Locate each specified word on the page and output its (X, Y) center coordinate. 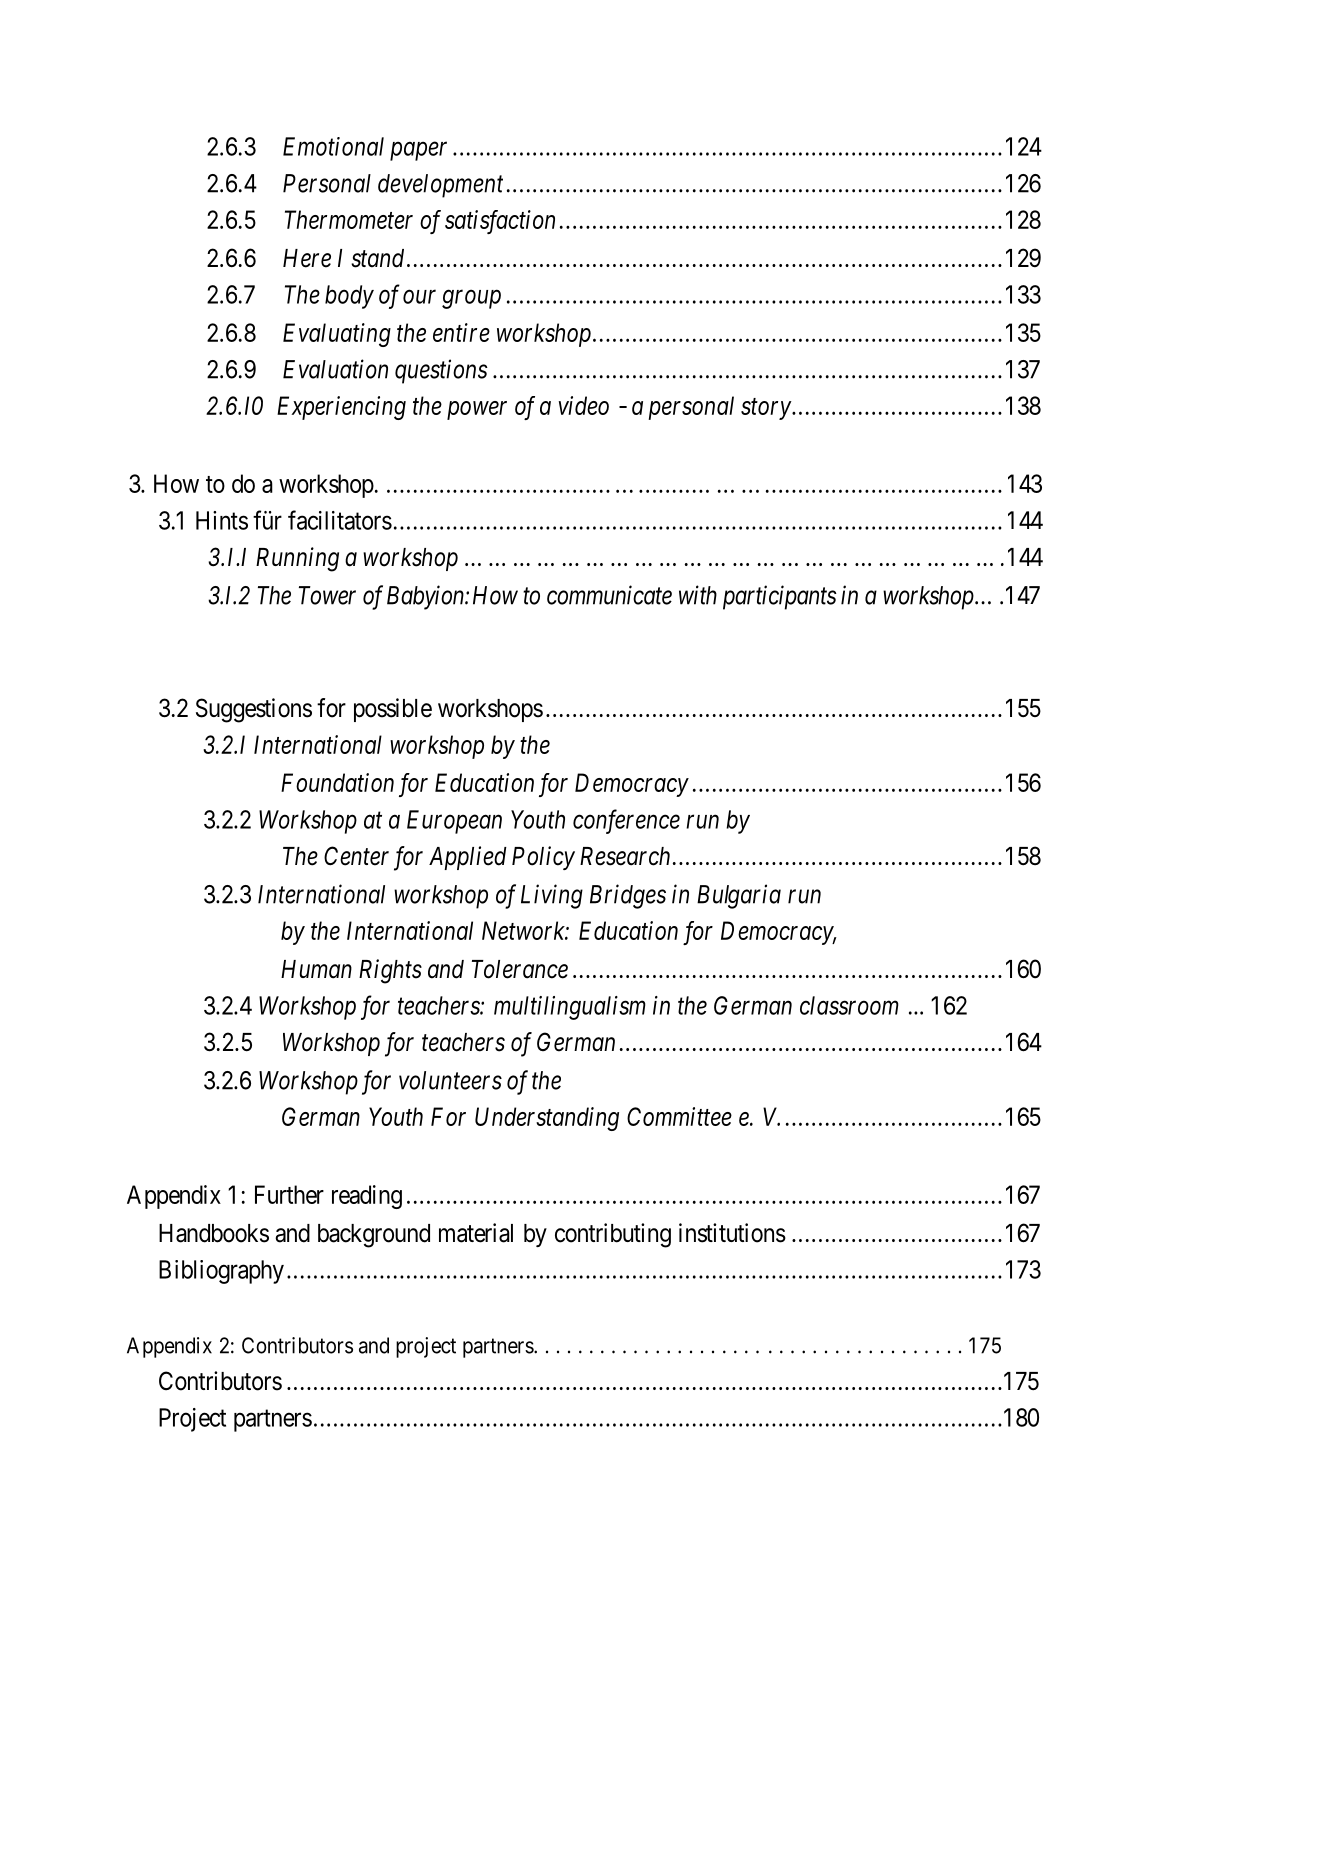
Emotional (333, 146)
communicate (609, 595)
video (584, 405)
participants (780, 597)
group (471, 299)
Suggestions (254, 710)
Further (289, 1194)
